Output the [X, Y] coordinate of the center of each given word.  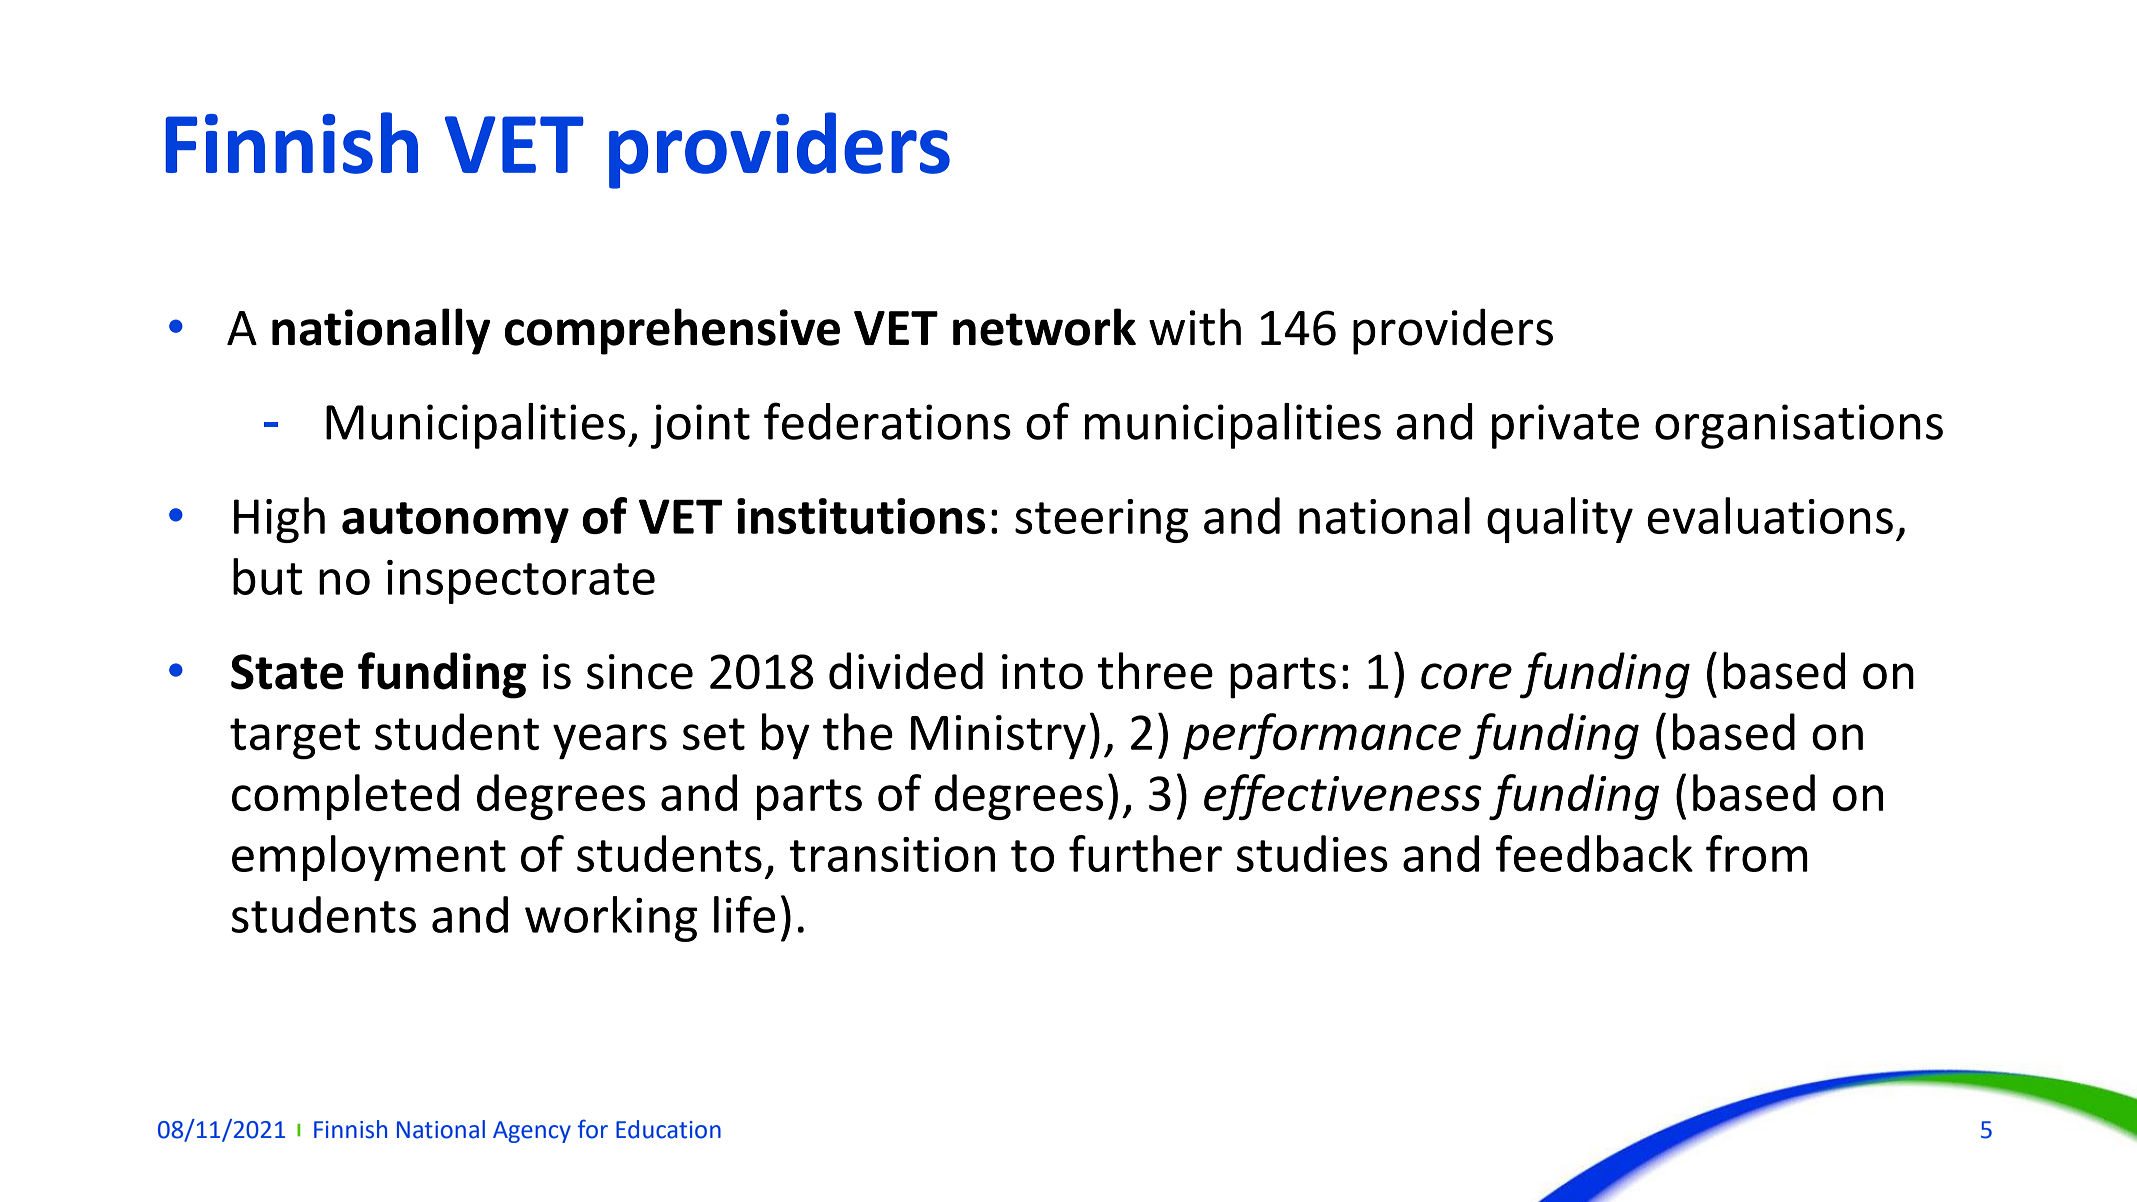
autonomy [455, 522]
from [1757, 853]
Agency [532, 1132]
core [1466, 676]
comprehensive [672, 331]
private [1565, 426]
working [611, 919]
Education [668, 1129]
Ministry [998, 737]
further [1145, 853]
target [295, 739]
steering [1101, 521]
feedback [1594, 853]
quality [1560, 520]
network [1044, 327]
